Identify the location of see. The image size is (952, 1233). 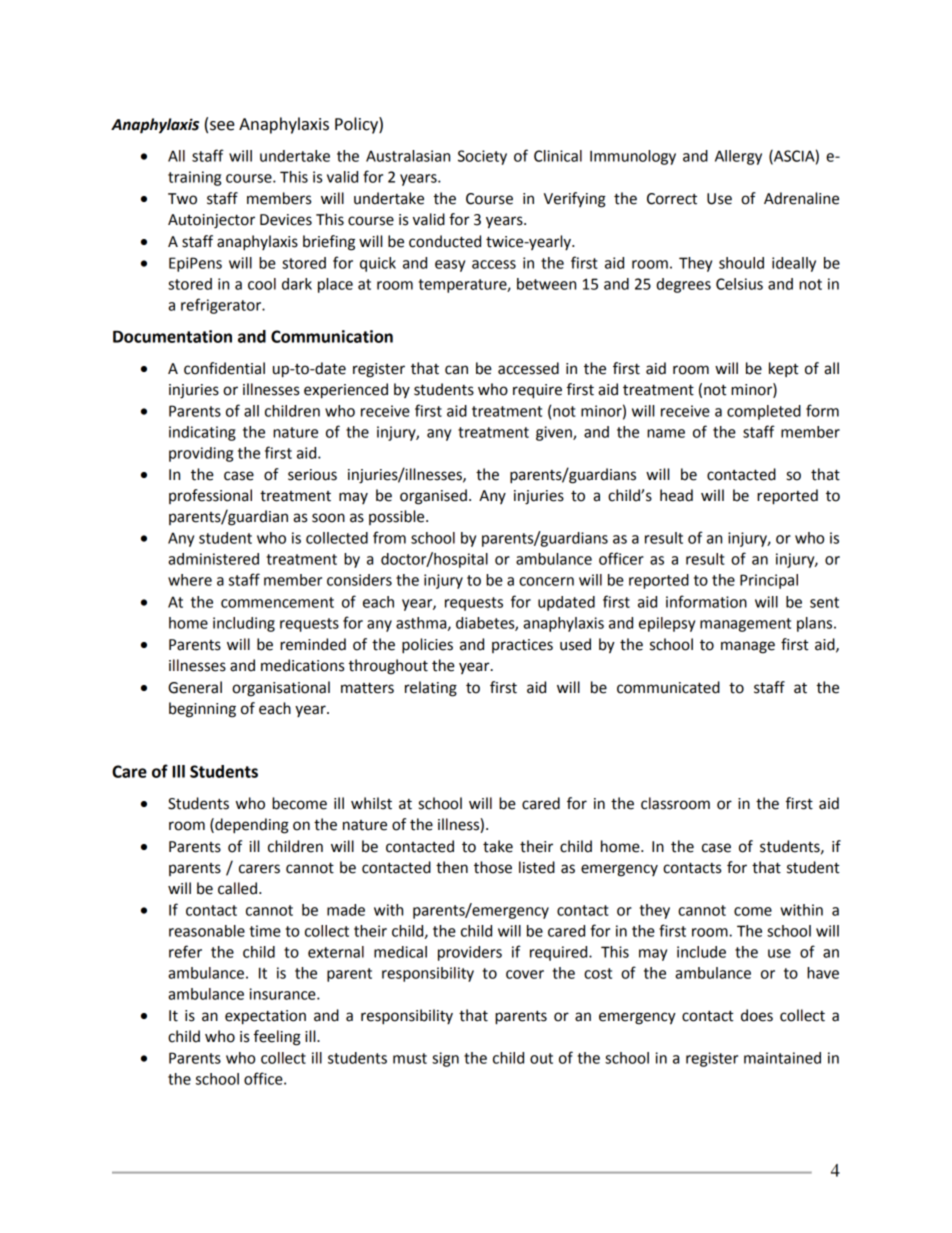
(222, 126).
